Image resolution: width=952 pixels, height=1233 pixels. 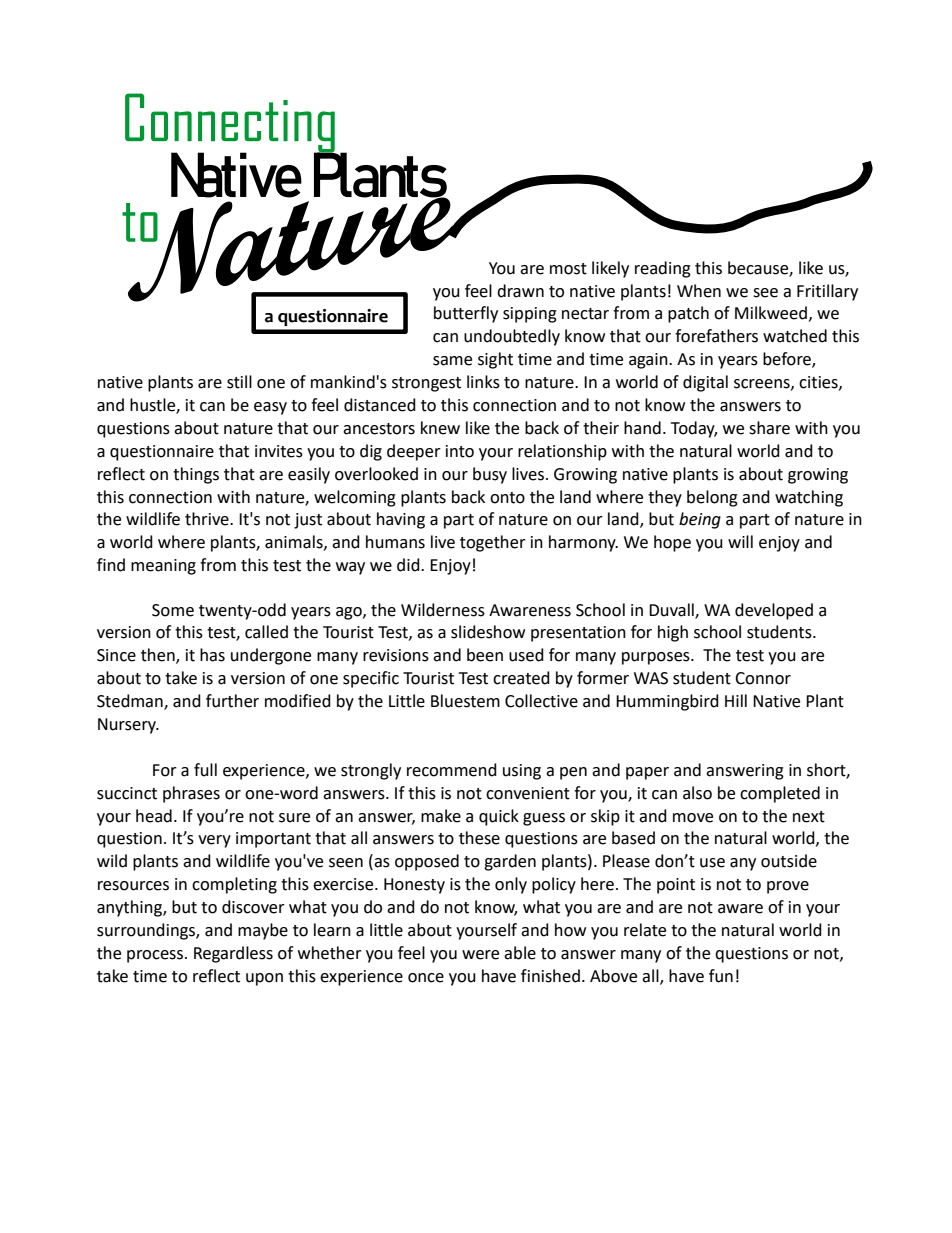 I want to click on further, so click(x=232, y=701).
